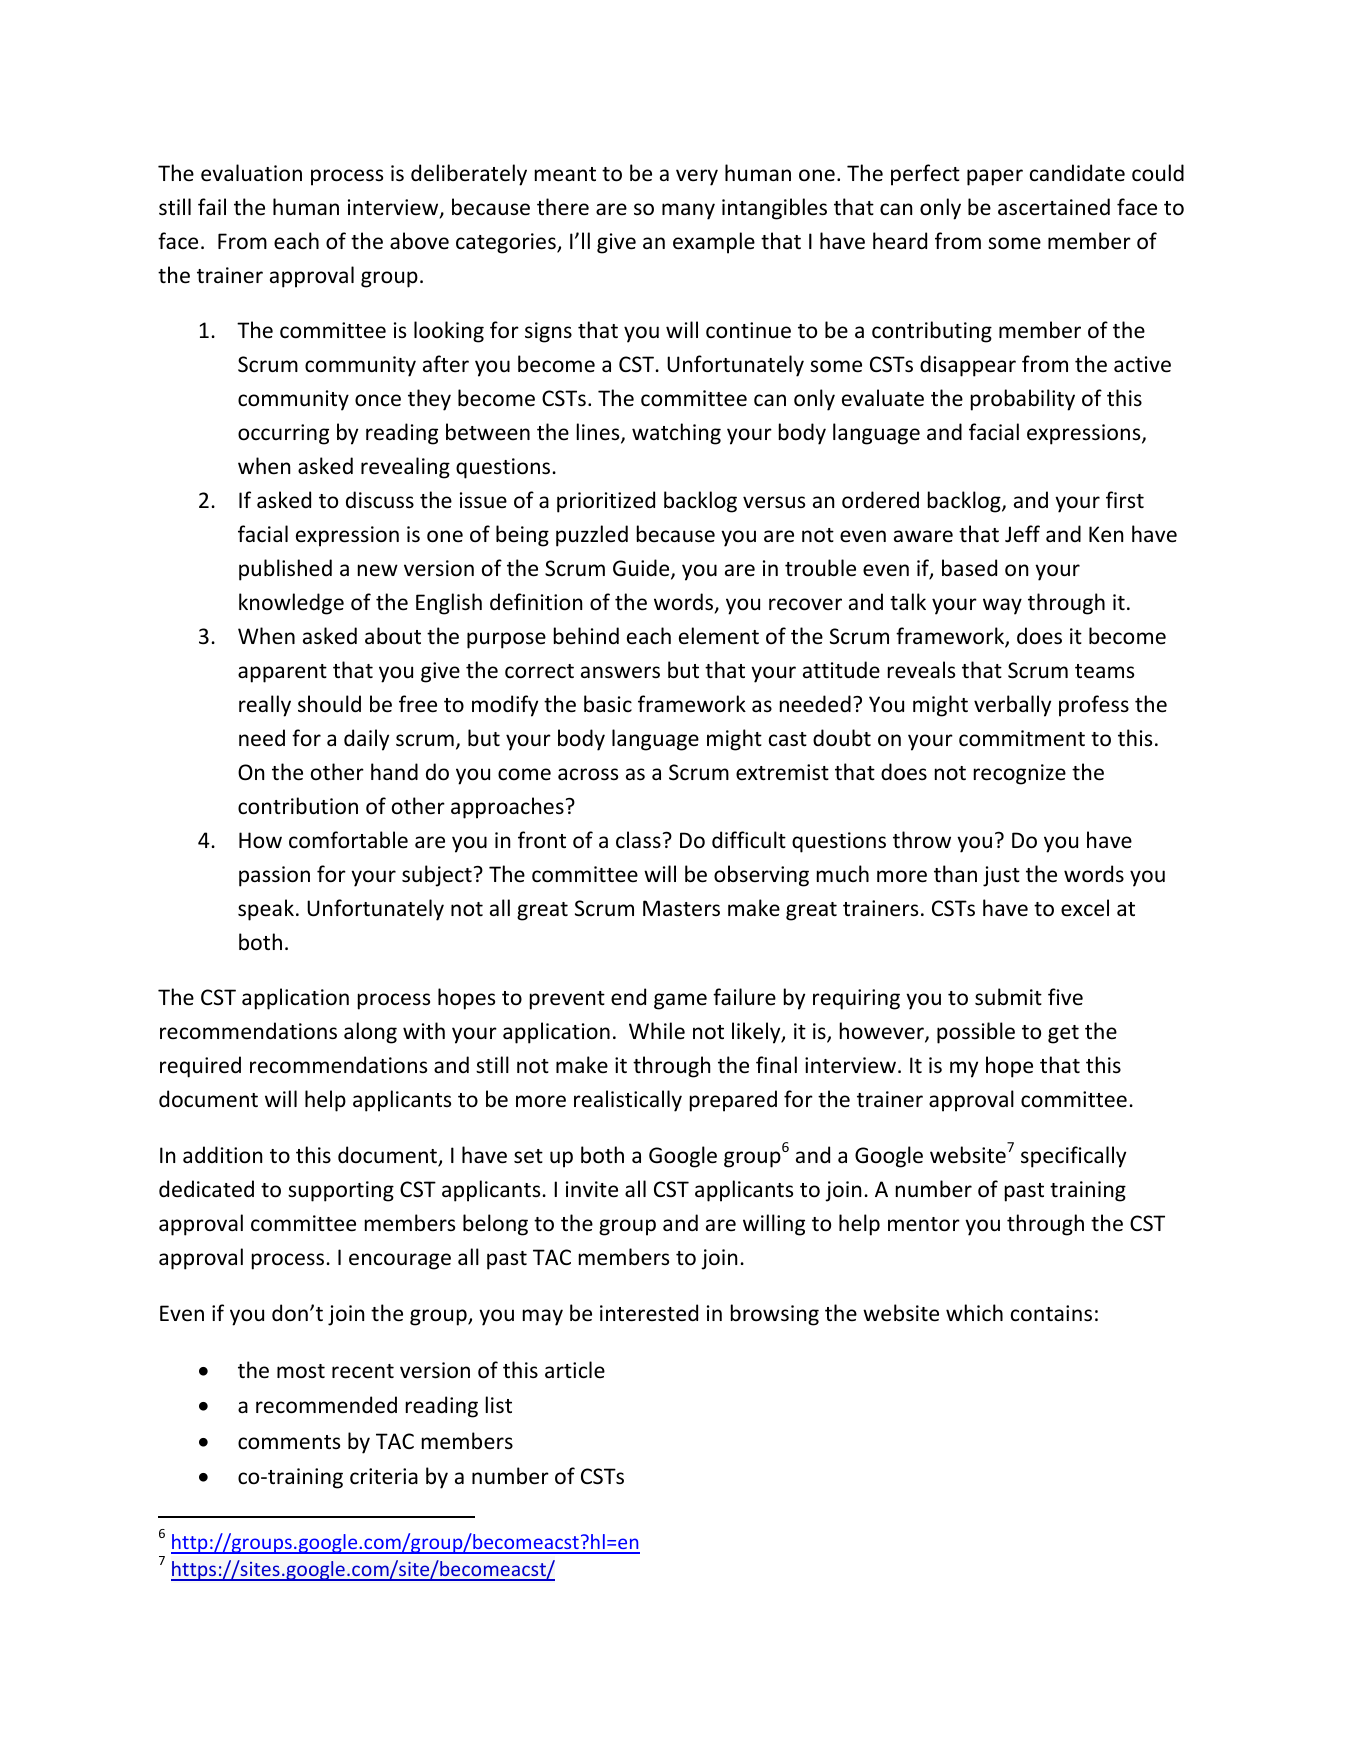  I want to click on ascertained, so click(1054, 207).
